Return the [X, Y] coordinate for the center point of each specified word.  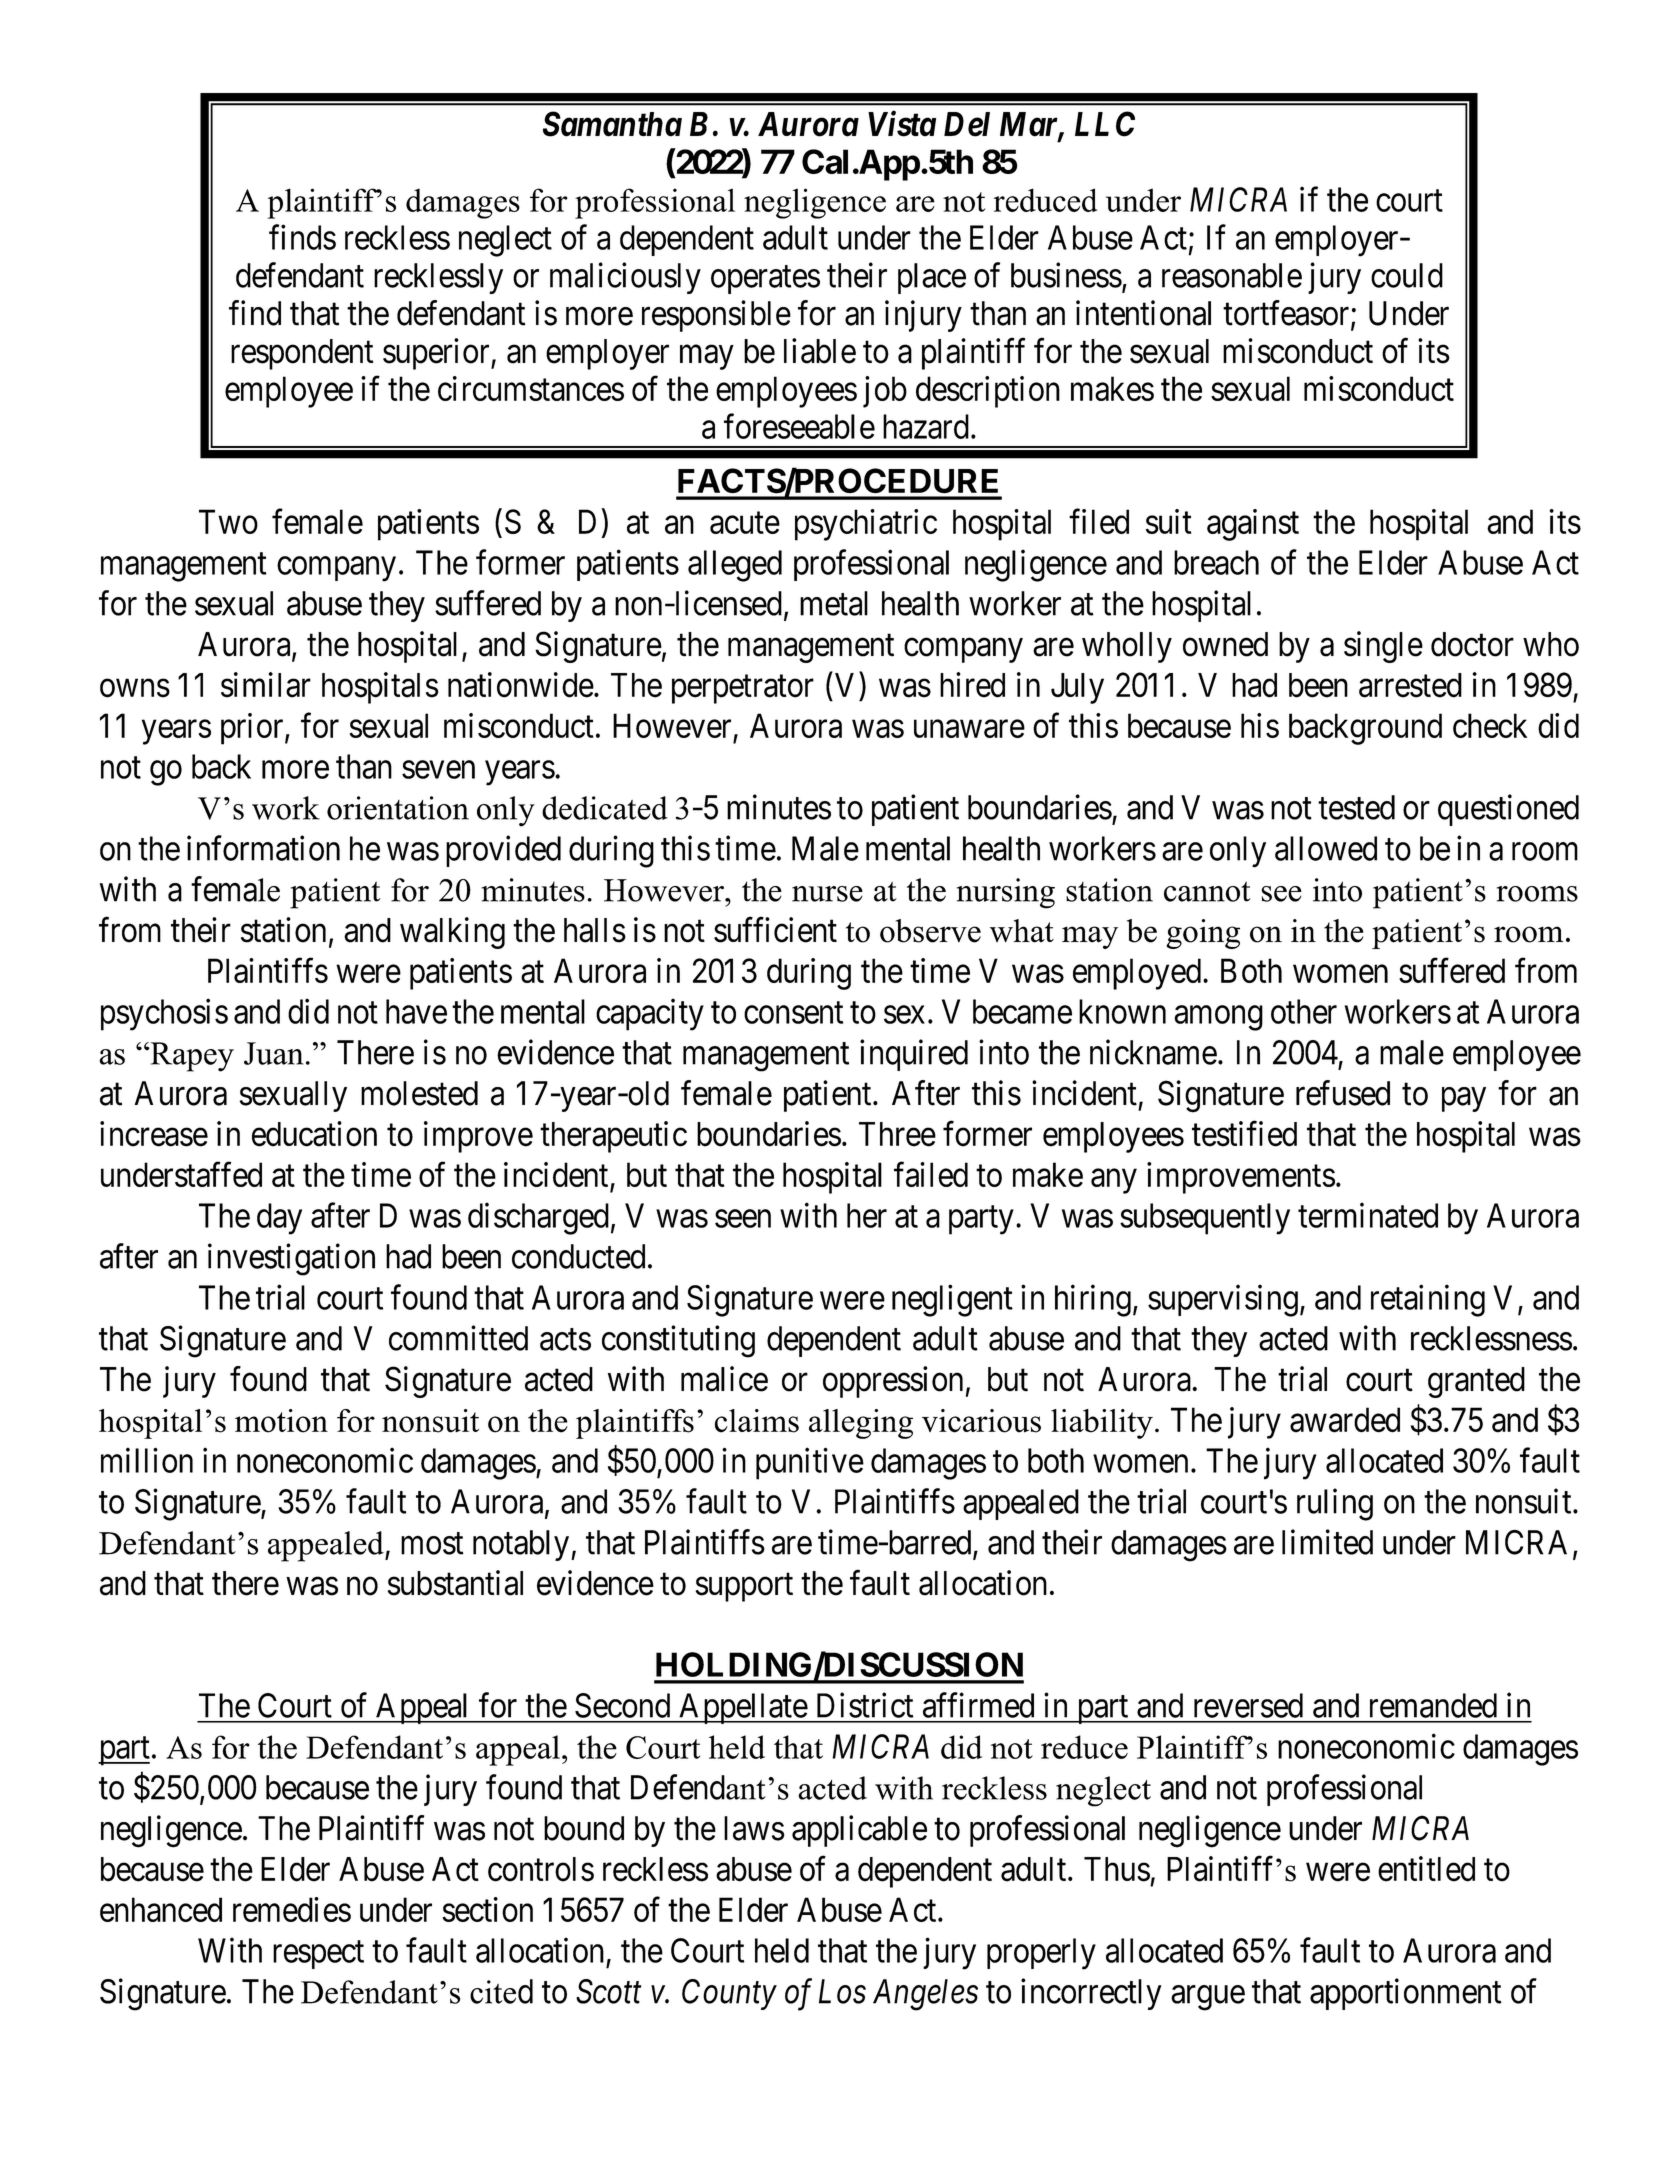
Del [967, 124]
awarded [1345, 1420]
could [1407, 275]
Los [842, 1991]
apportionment [1406, 1994]
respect [318, 1955]
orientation [398, 808]
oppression [893, 1382]
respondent [302, 354]
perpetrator [743, 689]
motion [281, 1421]
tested [1356, 807]
